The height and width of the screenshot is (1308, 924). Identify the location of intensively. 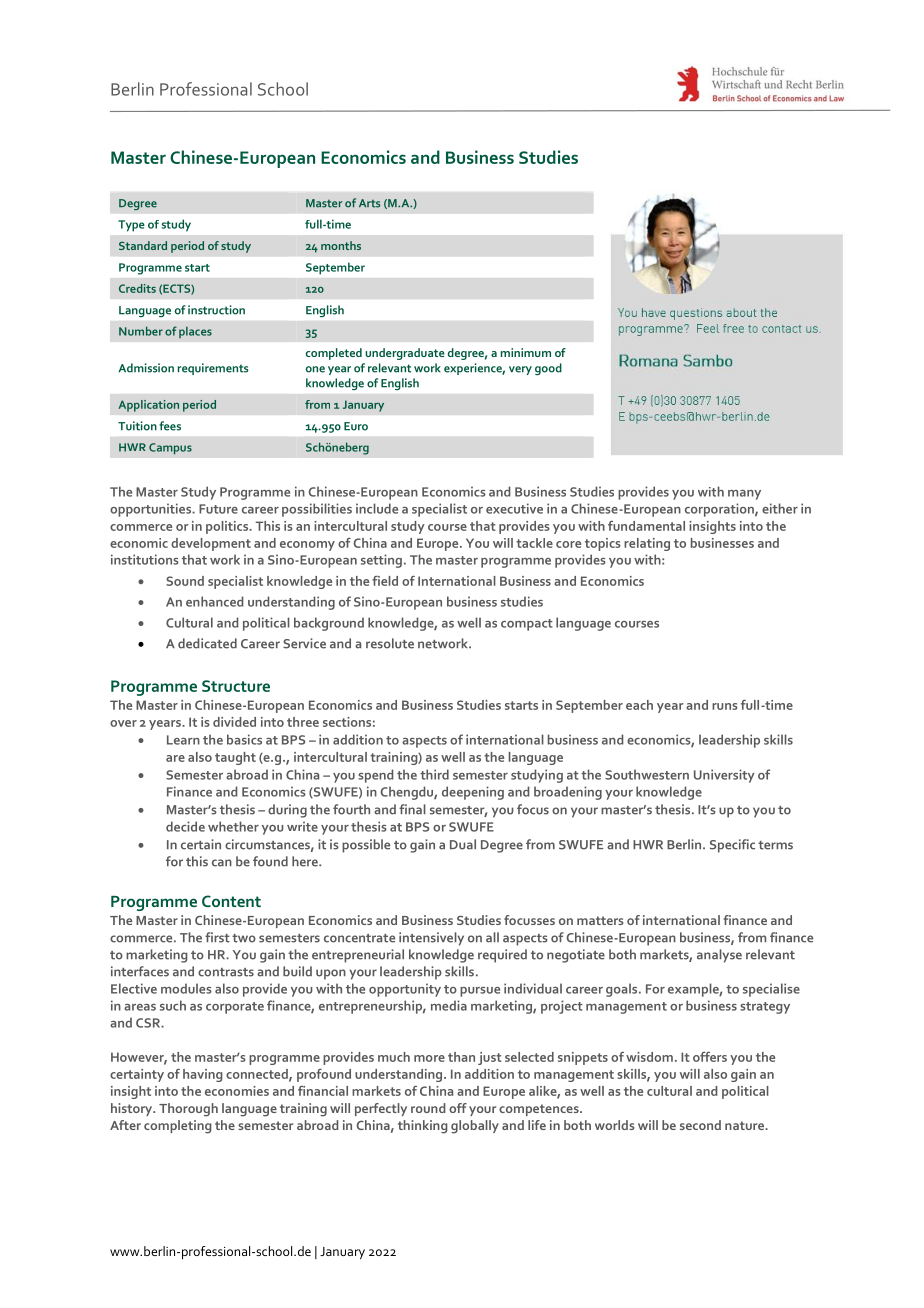
(431, 939).
